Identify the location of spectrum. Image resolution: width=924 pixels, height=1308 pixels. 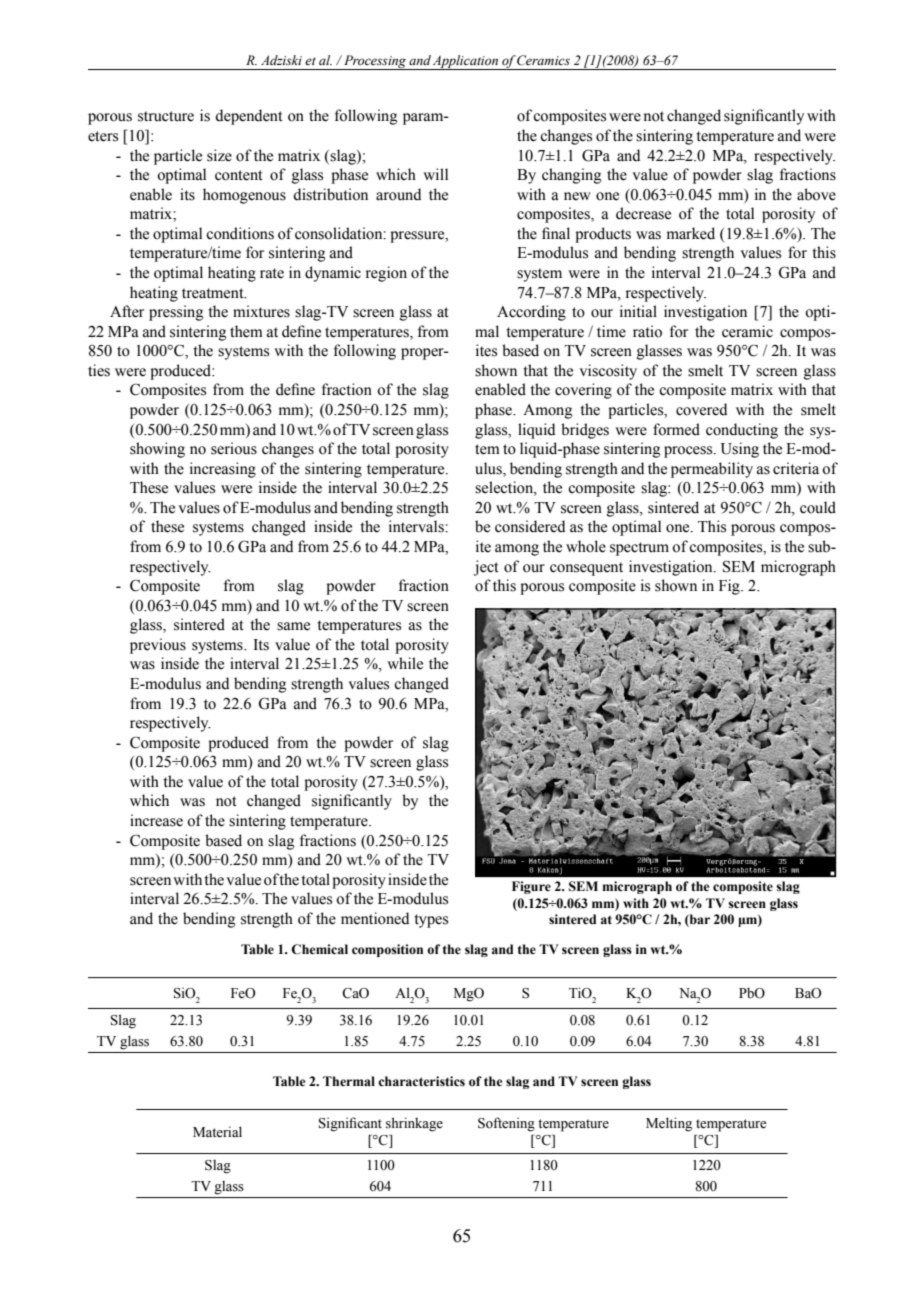
(639, 549).
